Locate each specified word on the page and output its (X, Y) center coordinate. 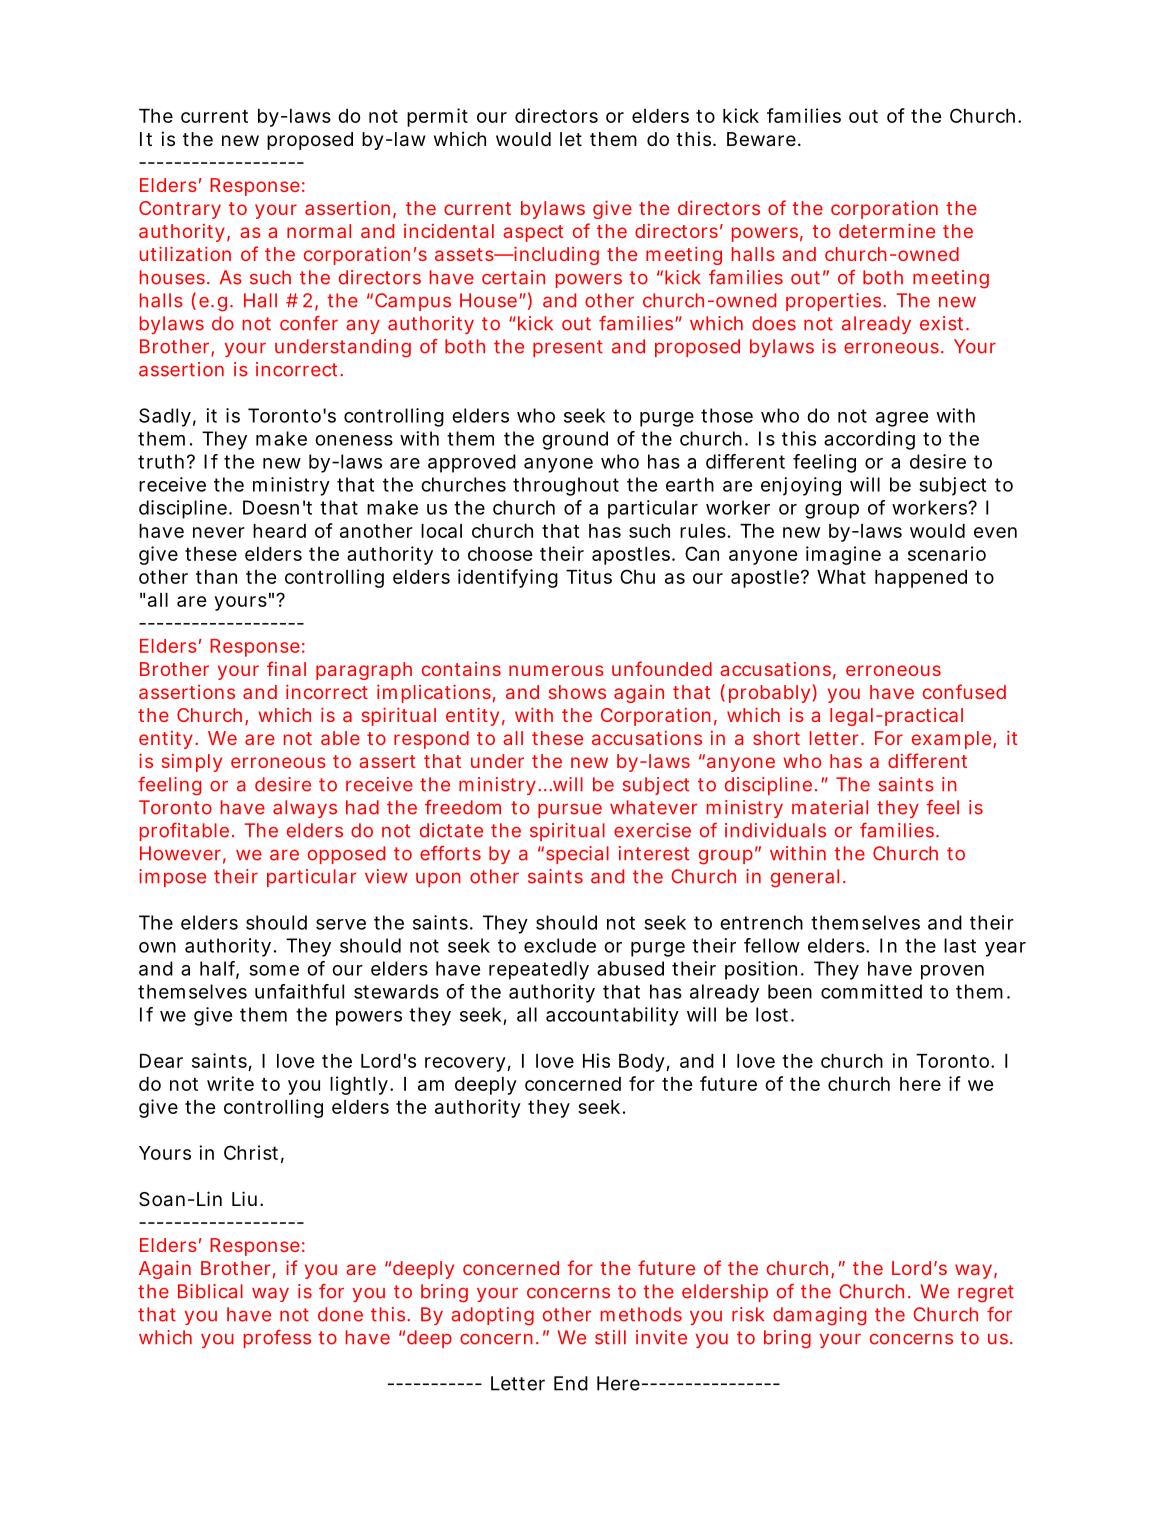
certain (513, 277)
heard (279, 531)
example (954, 740)
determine (887, 231)
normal (319, 231)
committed (871, 991)
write (230, 1083)
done (340, 1314)
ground (575, 440)
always (305, 809)
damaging (819, 1316)
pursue (570, 810)
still (610, 1337)
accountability (612, 1016)
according (869, 440)
